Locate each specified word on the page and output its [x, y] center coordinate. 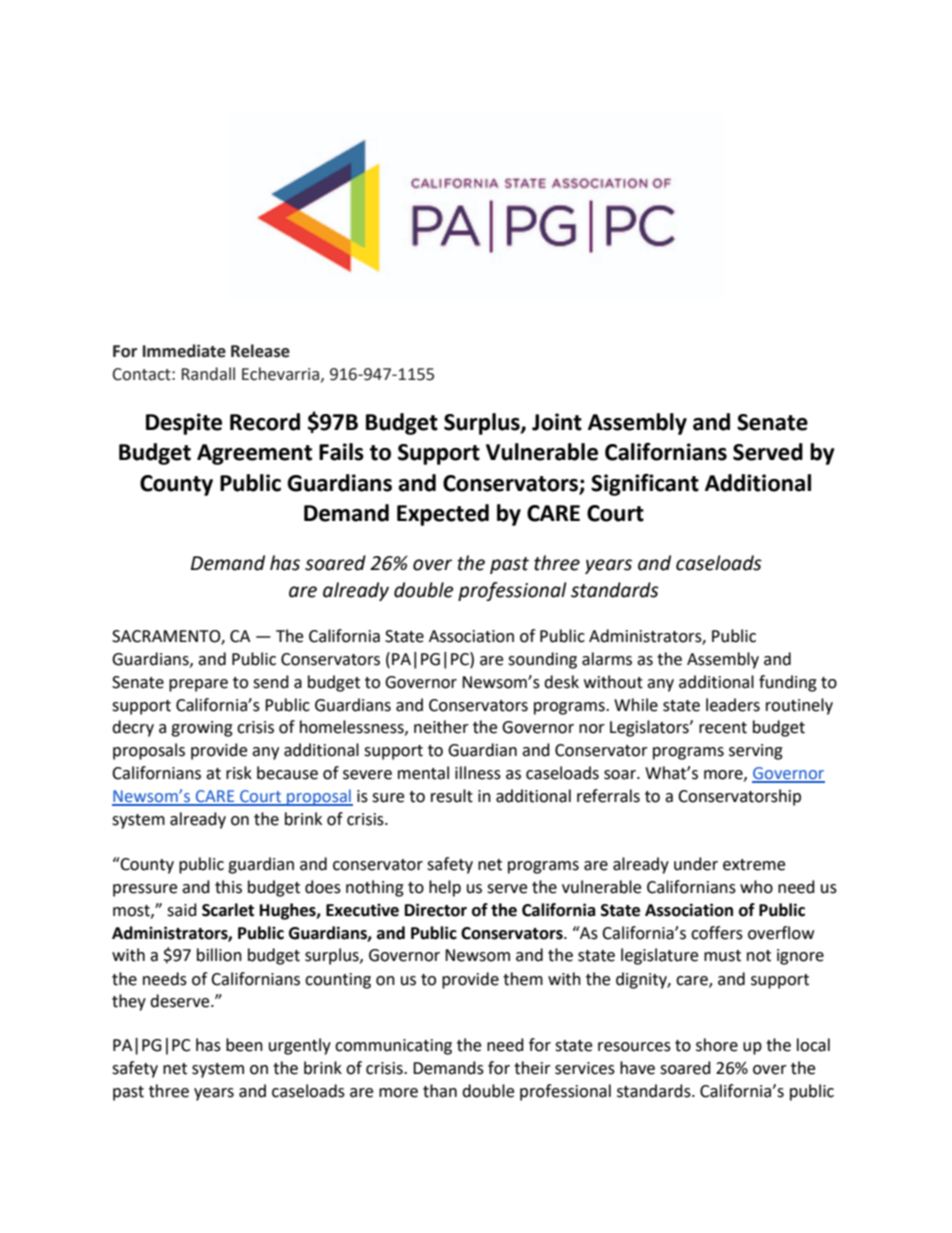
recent [723, 728]
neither [441, 727]
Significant [645, 484]
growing [202, 729]
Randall [208, 374]
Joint [557, 422]
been [244, 1045]
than [440, 1091]
